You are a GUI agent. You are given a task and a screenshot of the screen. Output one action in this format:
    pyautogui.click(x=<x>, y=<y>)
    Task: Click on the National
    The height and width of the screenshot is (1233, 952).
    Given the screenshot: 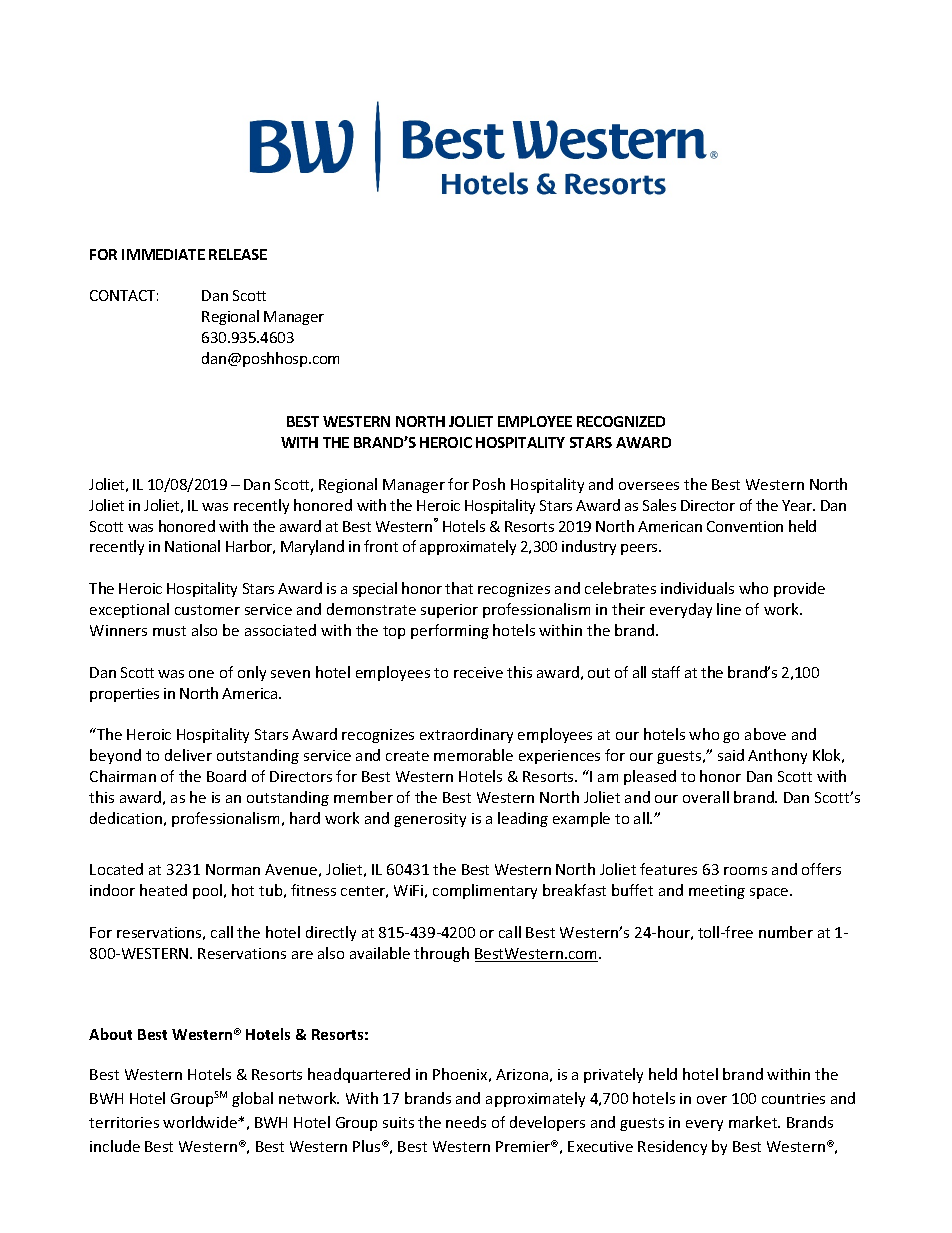 What is the action you would take?
    pyautogui.click(x=192, y=546)
